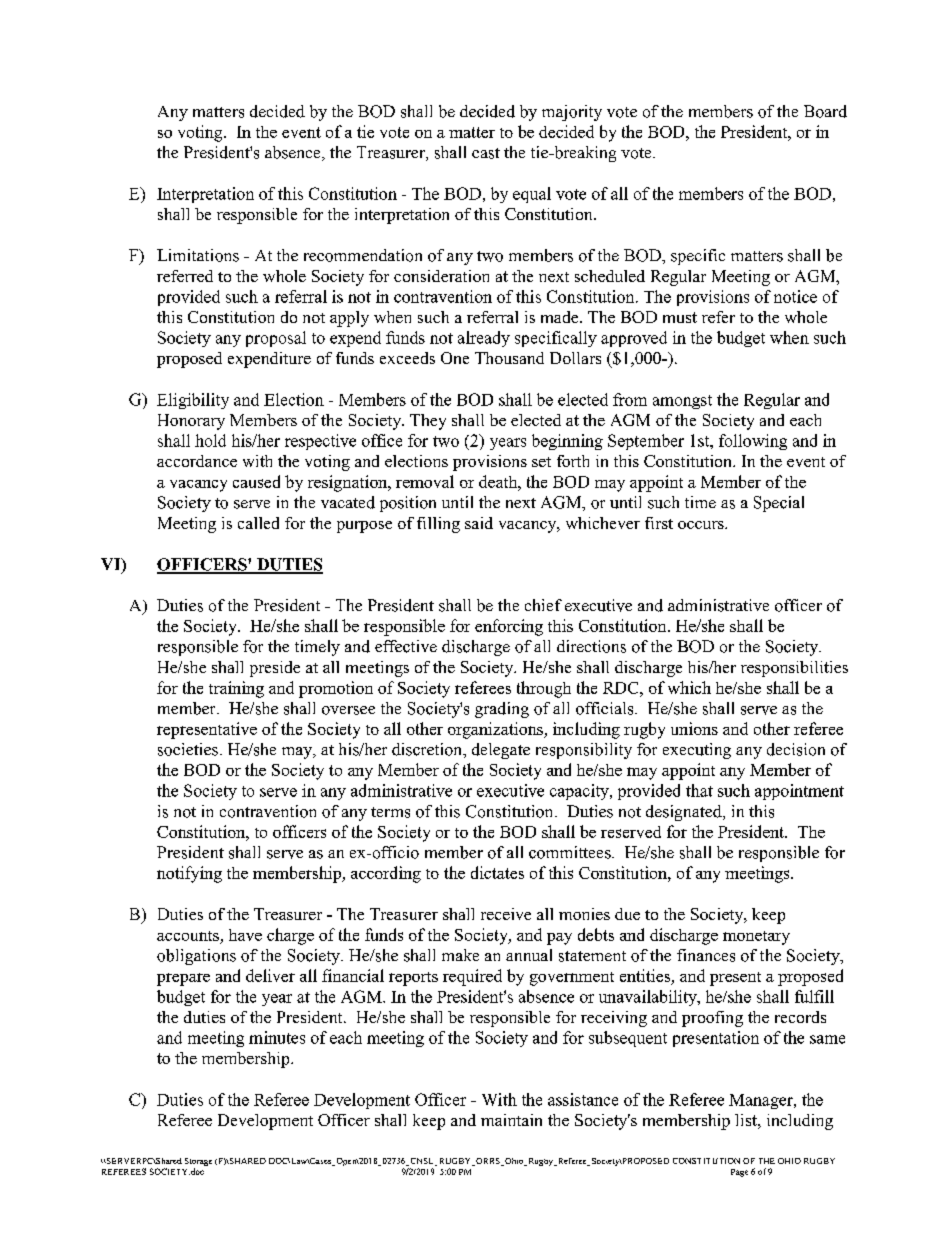  What do you see at coordinates (198, 1162) in the image?
I see `Storage` at bounding box center [198, 1162].
